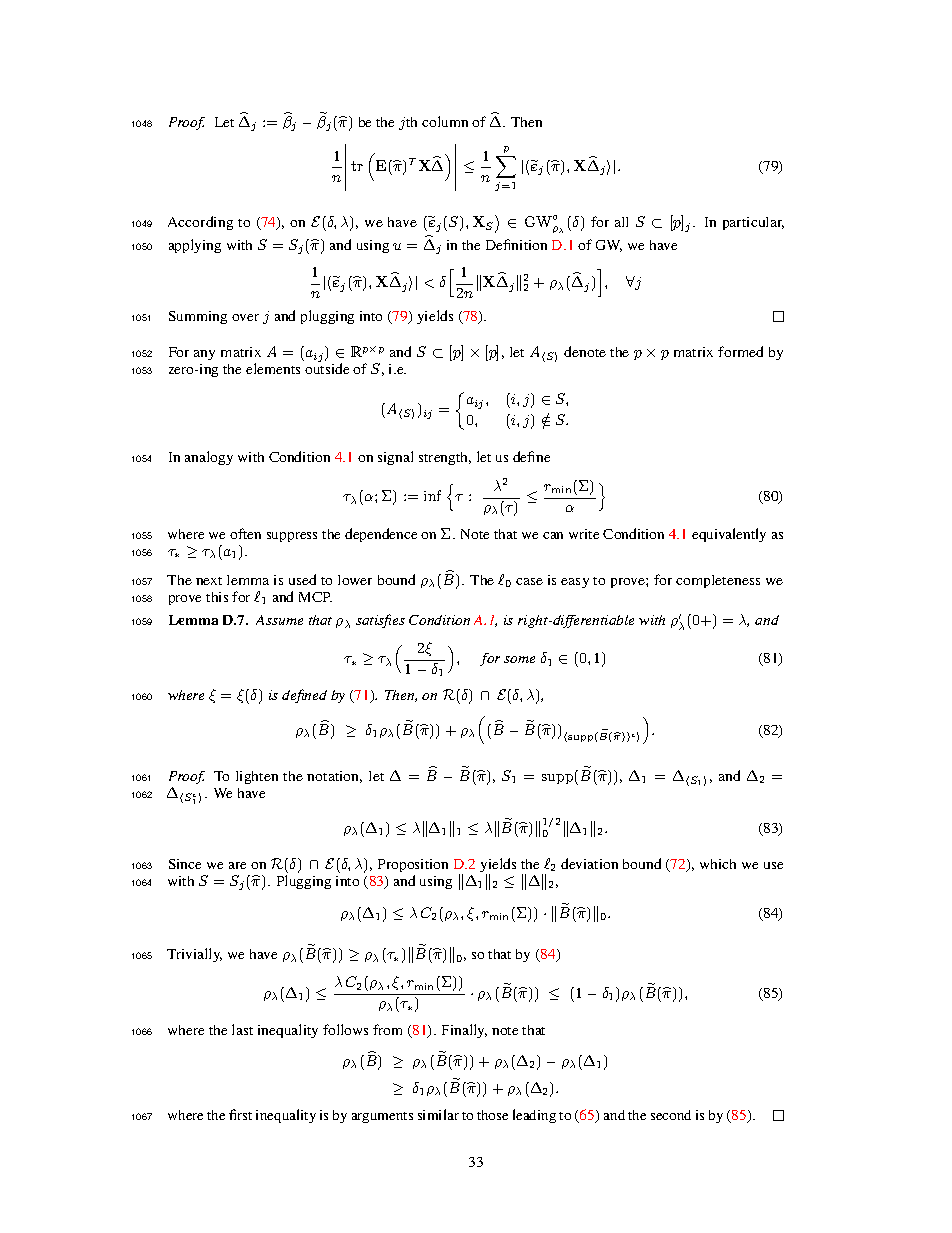 The image size is (952, 1233). Describe the element at coordinates (273, 368) in the screenshot. I see `elements` at that location.
